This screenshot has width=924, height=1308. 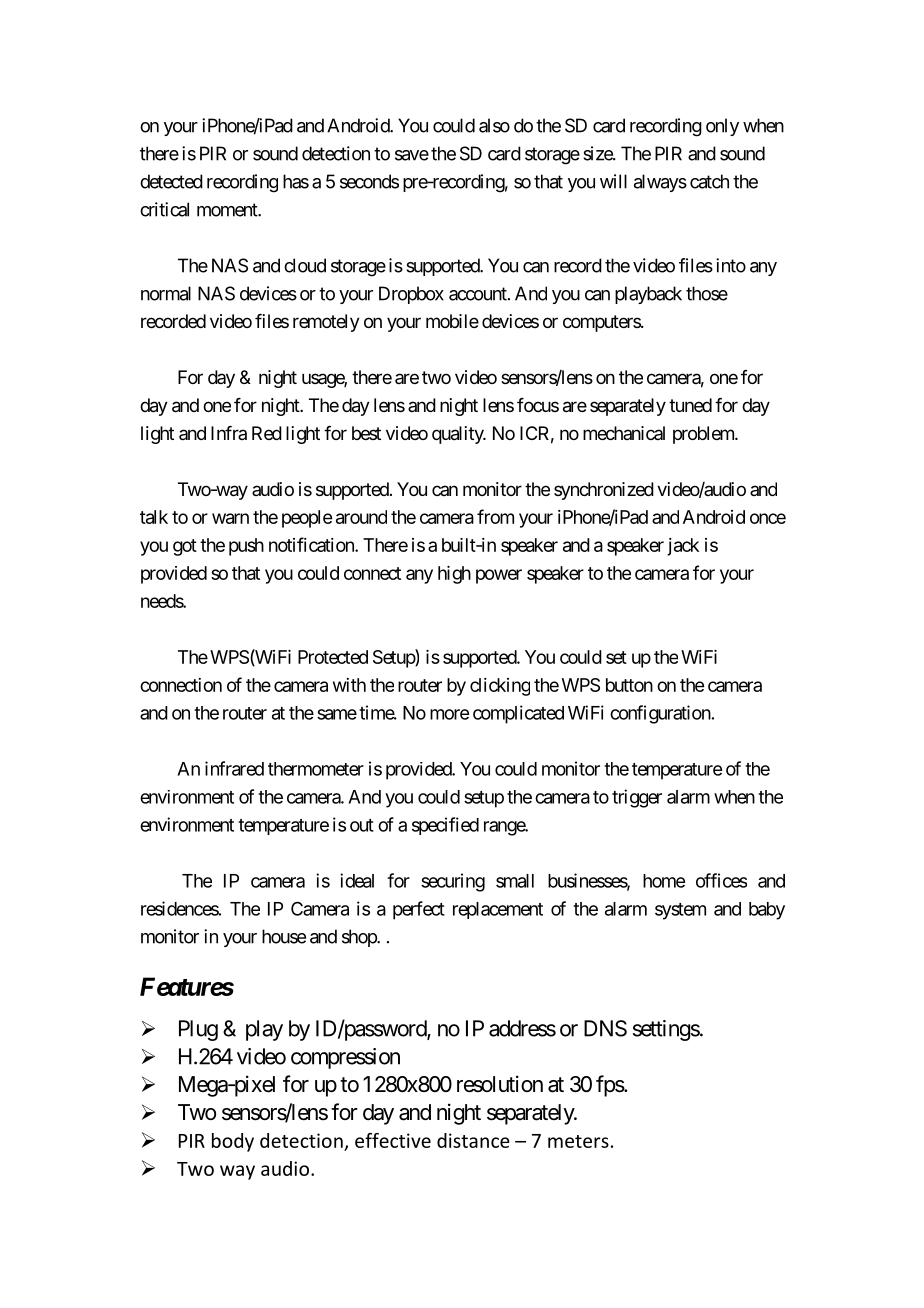 I want to click on body, so click(x=233, y=1142).
